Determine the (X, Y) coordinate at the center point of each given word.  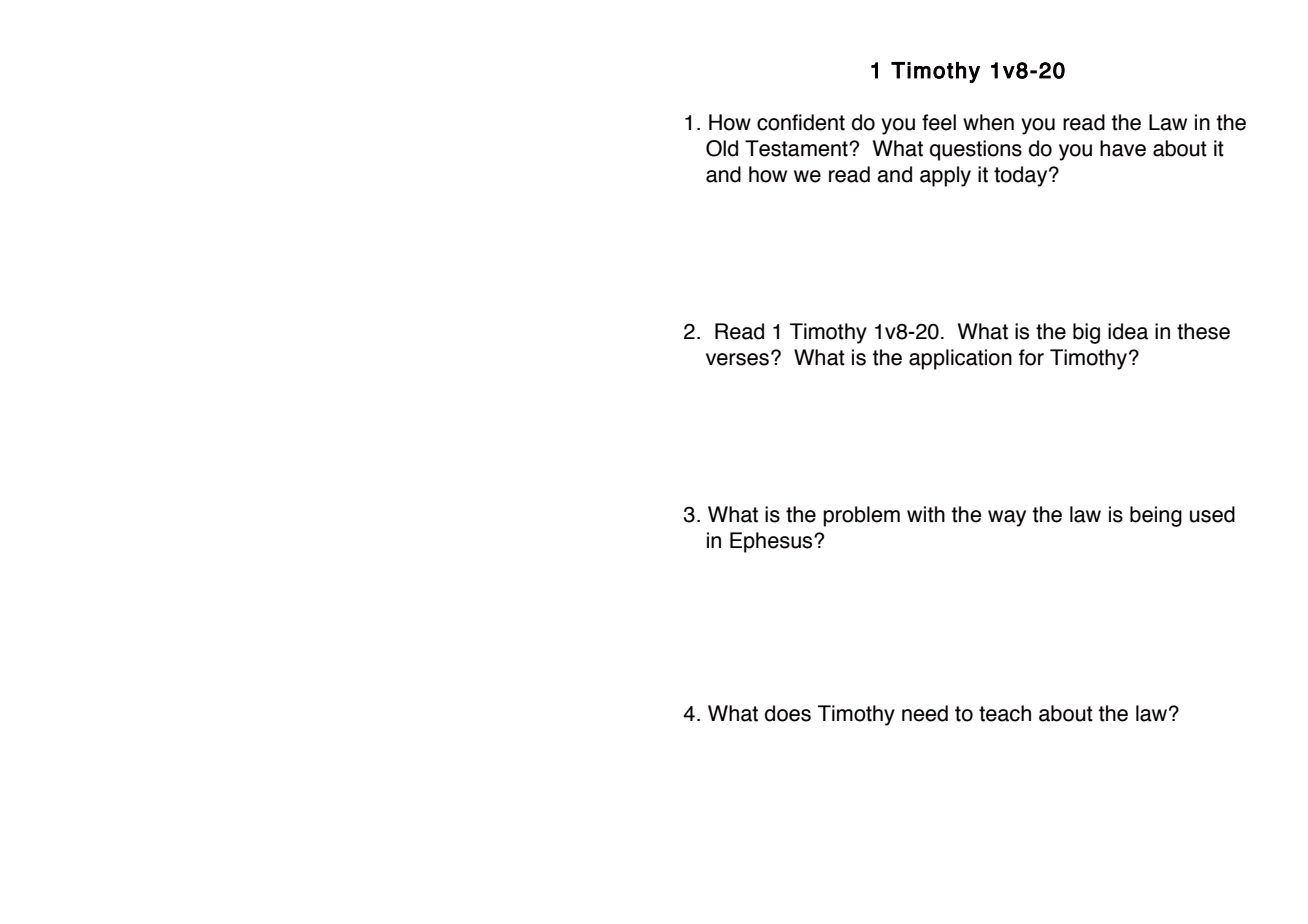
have (1123, 148)
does (788, 713)
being (1156, 516)
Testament (797, 148)
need (925, 713)
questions (976, 150)
